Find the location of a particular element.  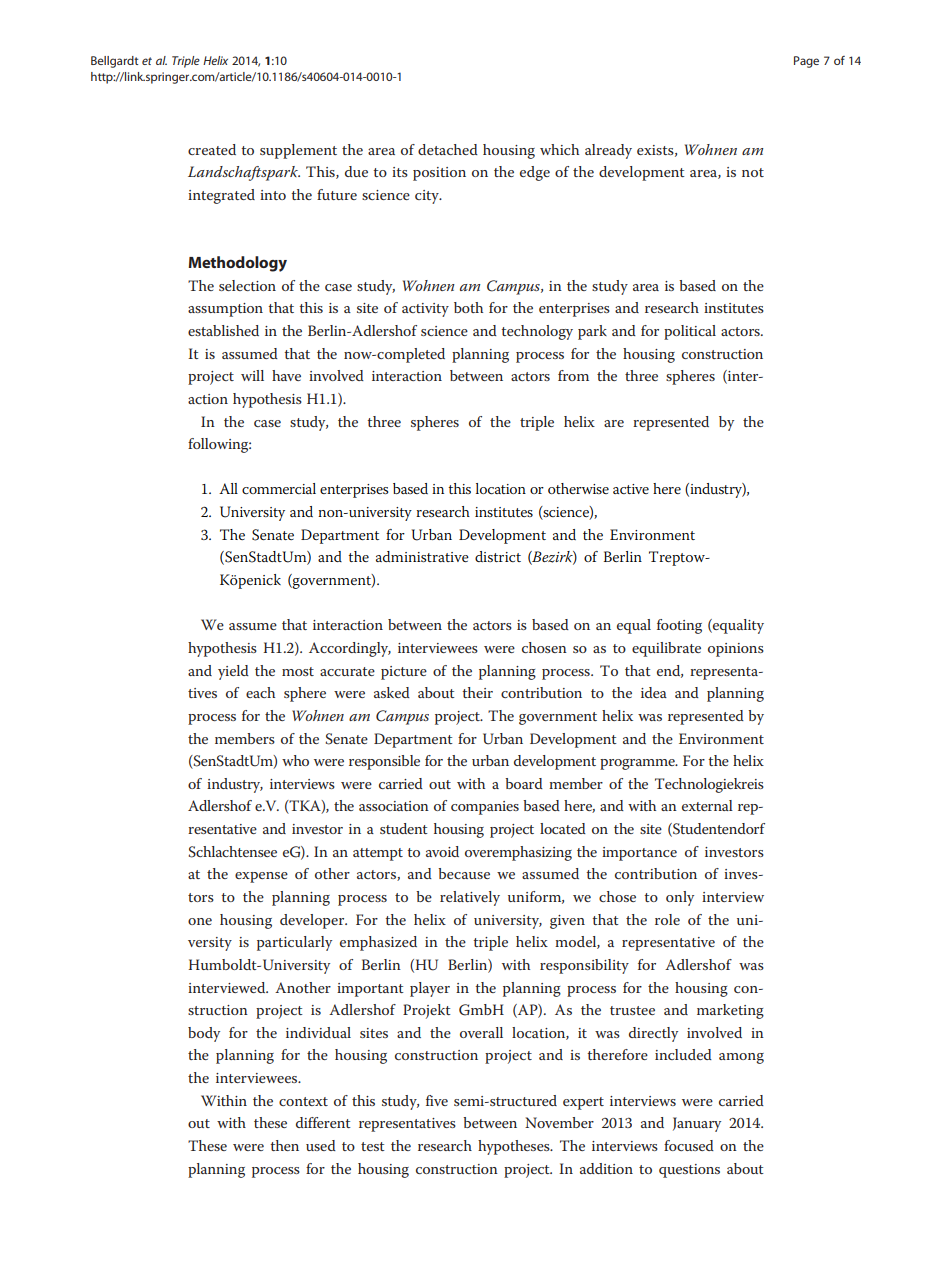

detached is located at coordinates (448, 149).
